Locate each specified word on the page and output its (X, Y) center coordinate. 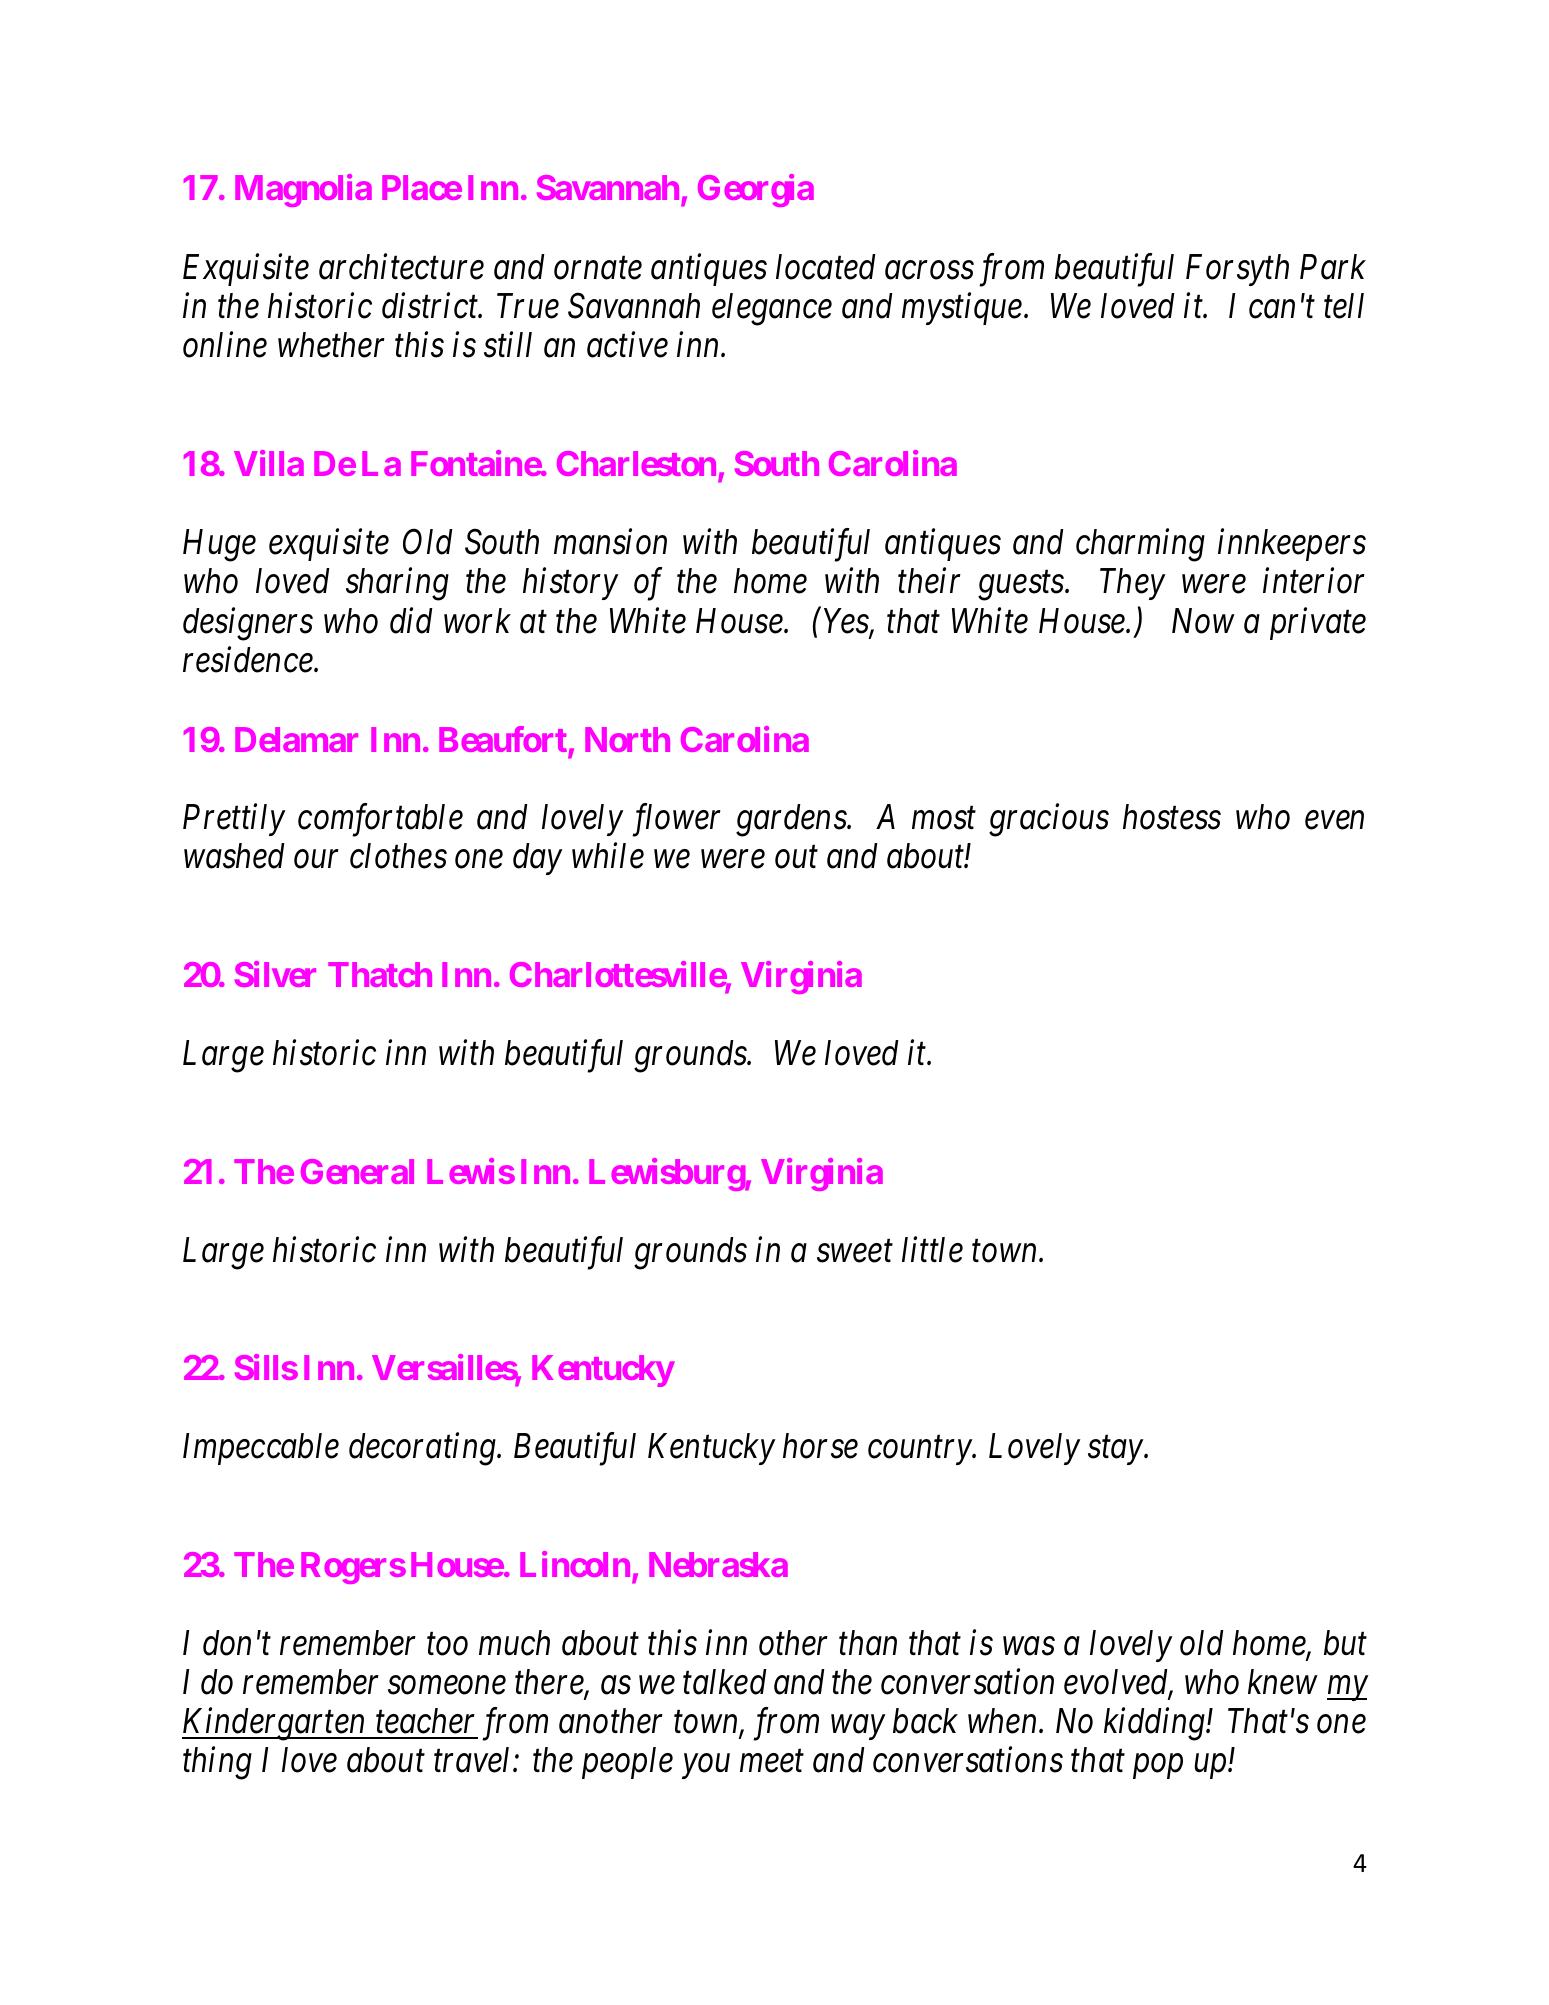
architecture (401, 266)
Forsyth (1237, 270)
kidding (1155, 1724)
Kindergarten (275, 1724)
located (826, 267)
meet (772, 1762)
